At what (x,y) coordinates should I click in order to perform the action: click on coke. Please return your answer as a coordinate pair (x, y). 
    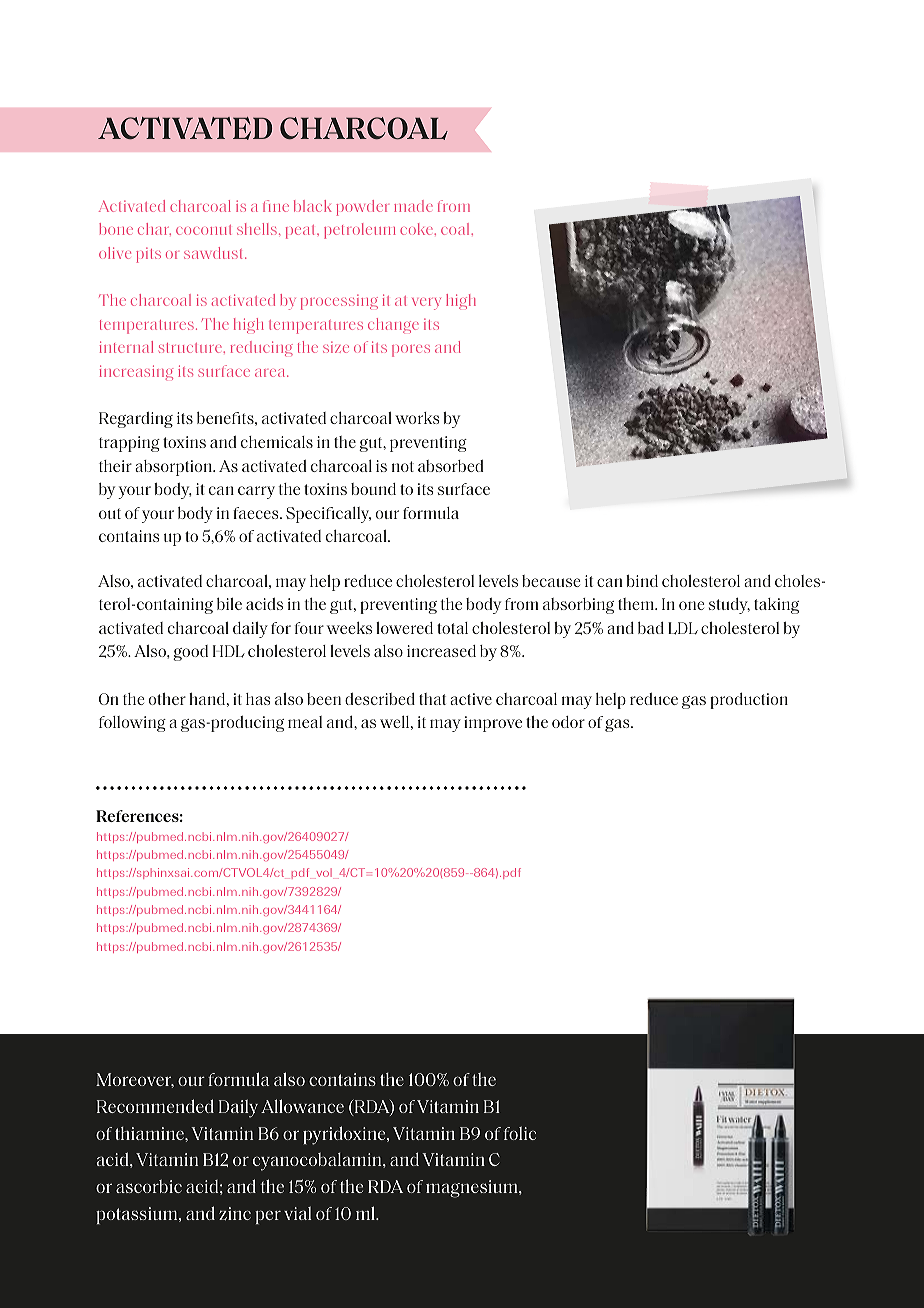
    Looking at the image, I should click on (418, 229).
